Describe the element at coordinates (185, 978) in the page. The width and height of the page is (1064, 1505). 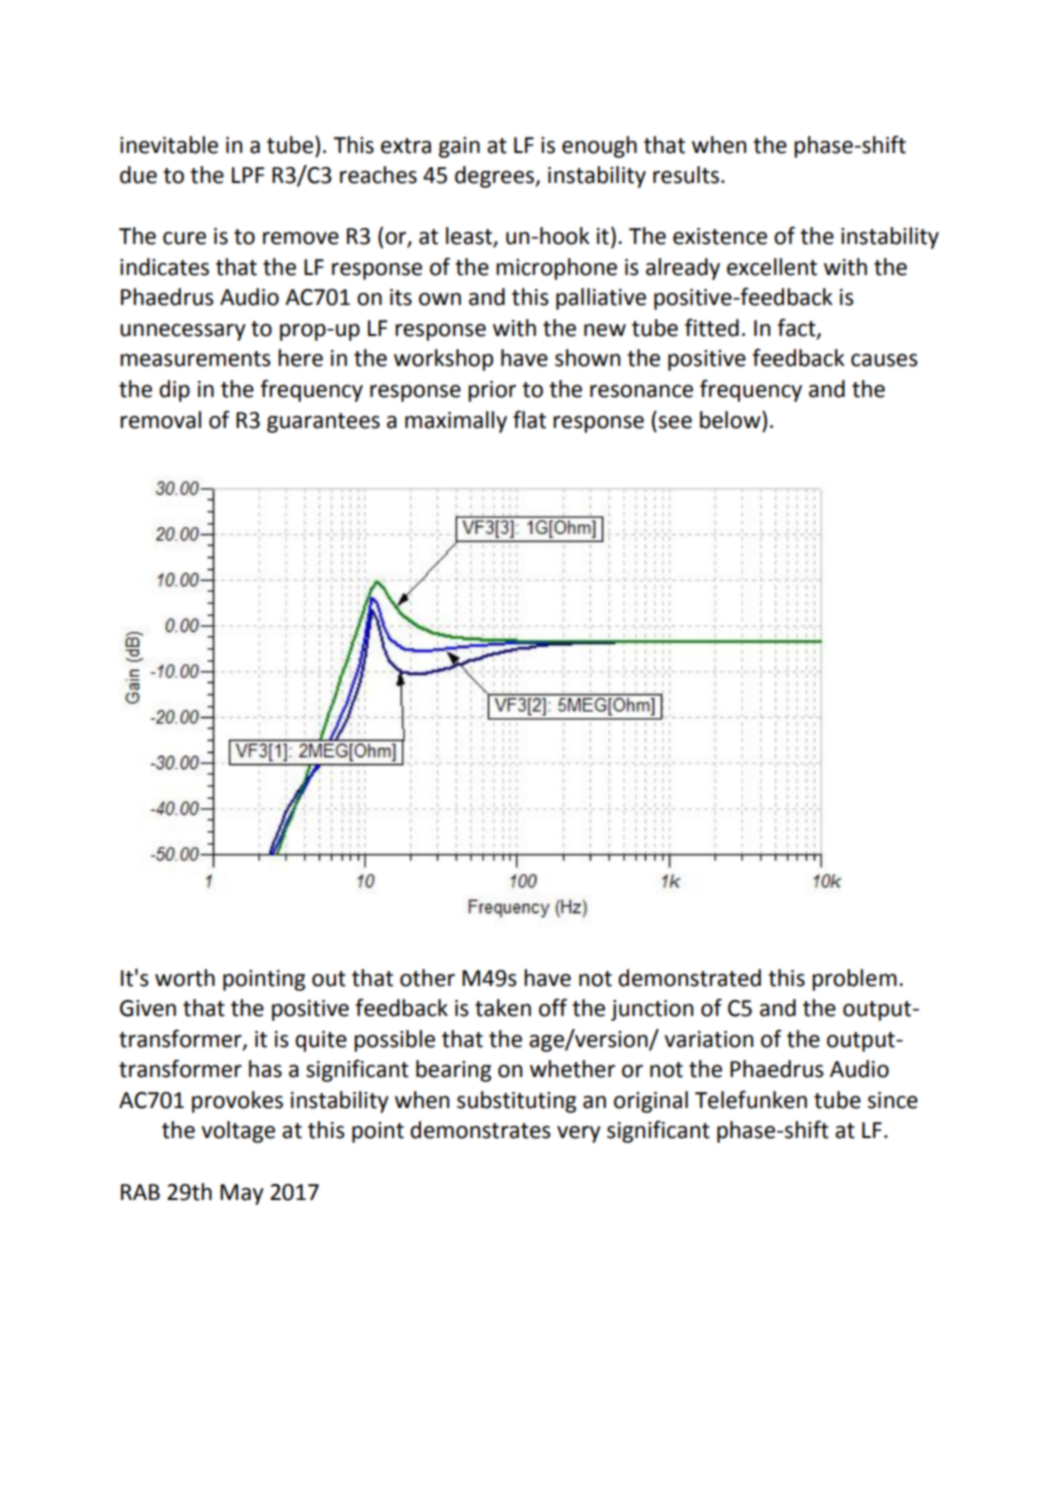
I see `worth` at that location.
